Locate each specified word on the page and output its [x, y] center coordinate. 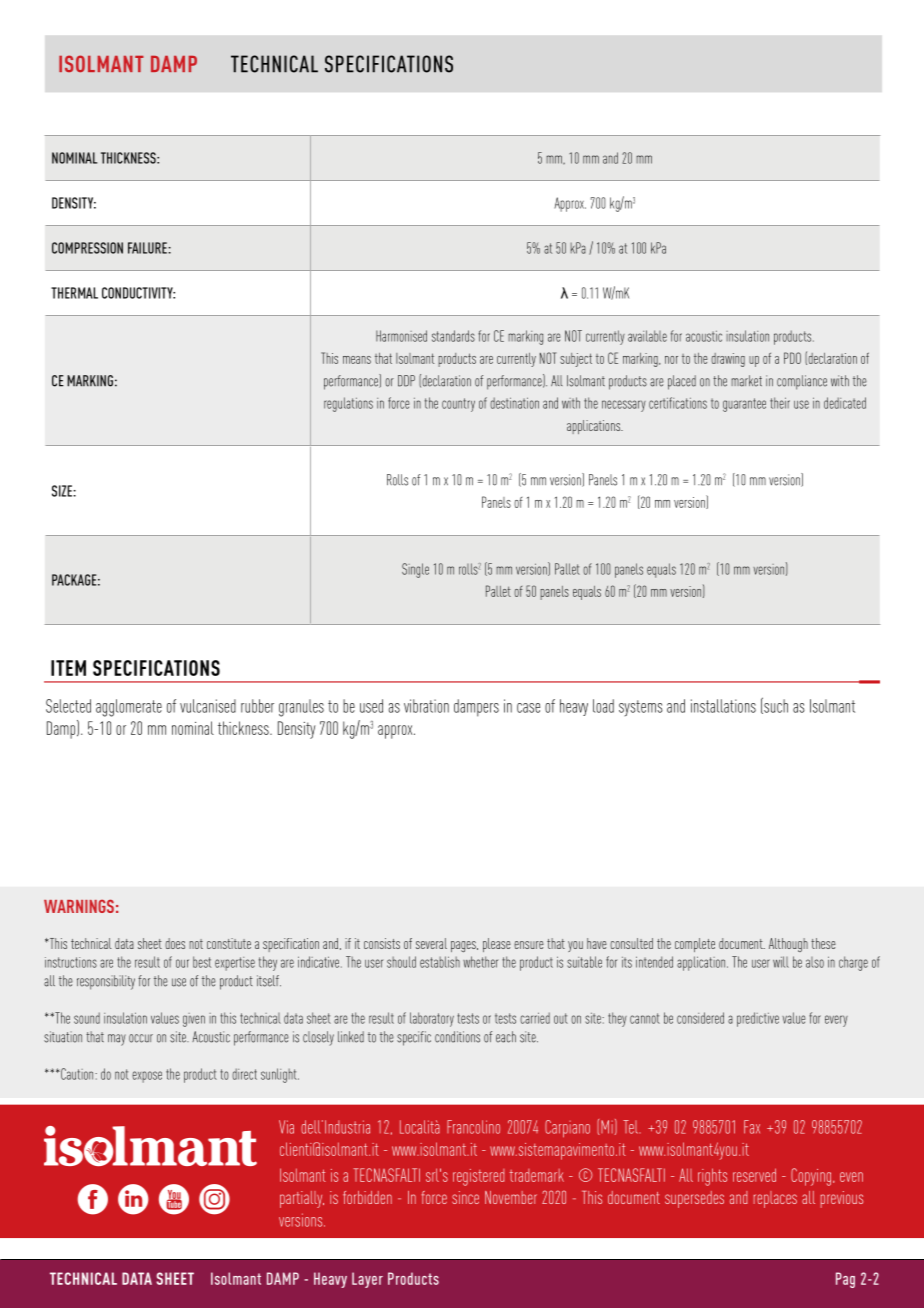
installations [723, 706]
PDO [792, 358]
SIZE [63, 491]
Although [788, 945]
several [431, 943]
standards [453, 336]
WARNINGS [79, 906]
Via [286, 1127]
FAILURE [147, 248]
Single [415, 570]
